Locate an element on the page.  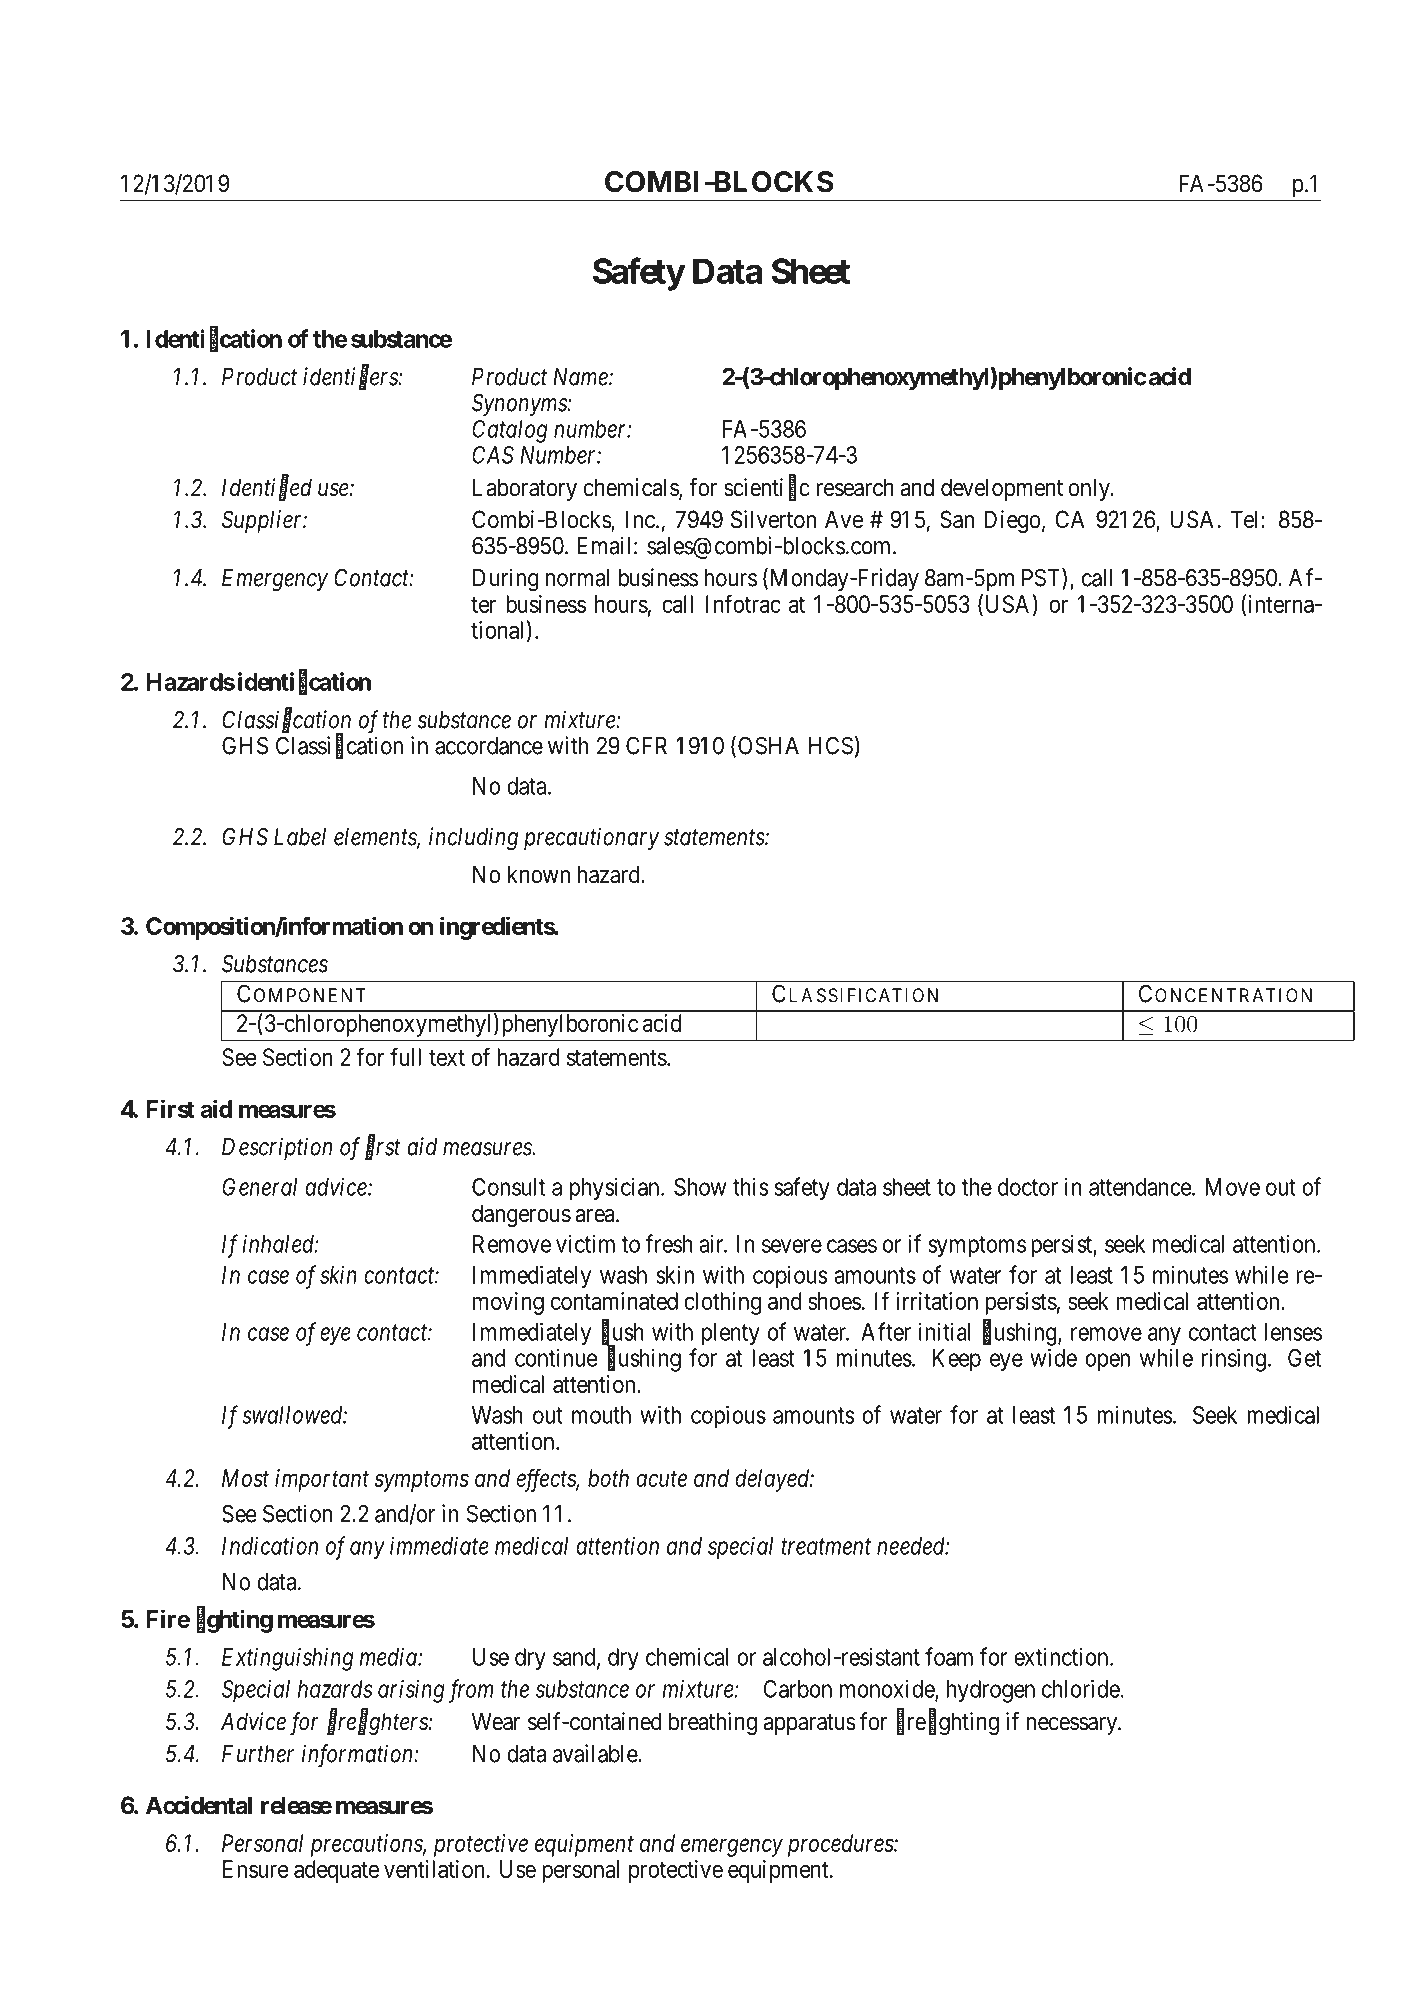
rinsing is located at coordinates (1234, 1360).
